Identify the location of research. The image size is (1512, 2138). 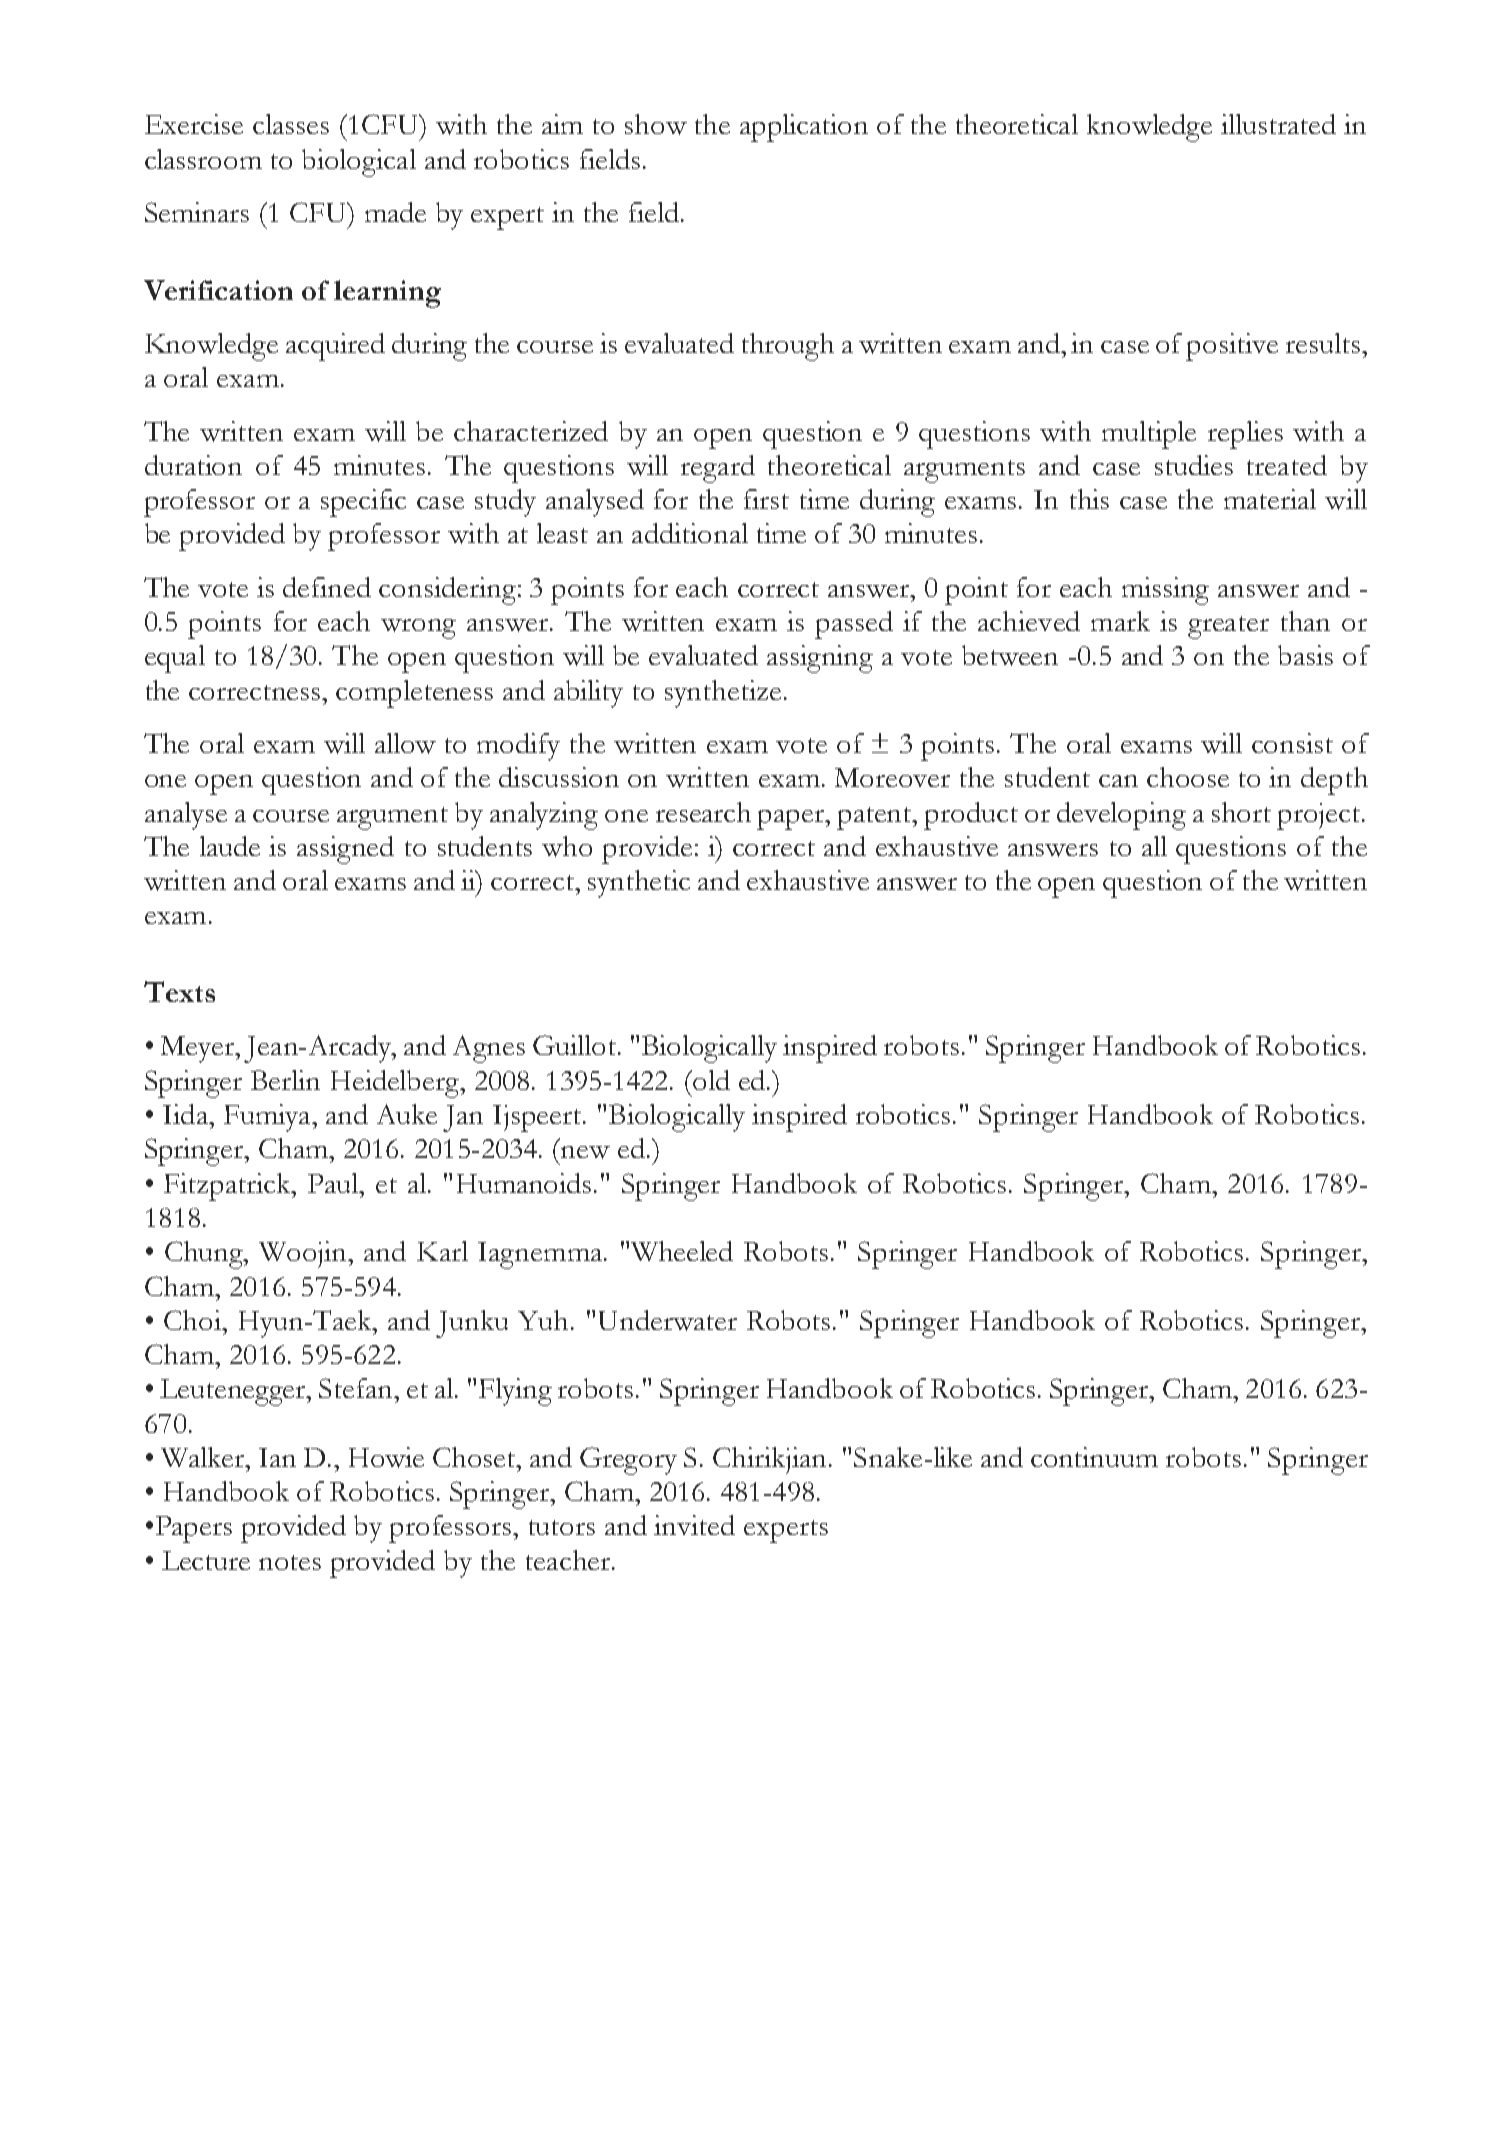
(703, 812).
